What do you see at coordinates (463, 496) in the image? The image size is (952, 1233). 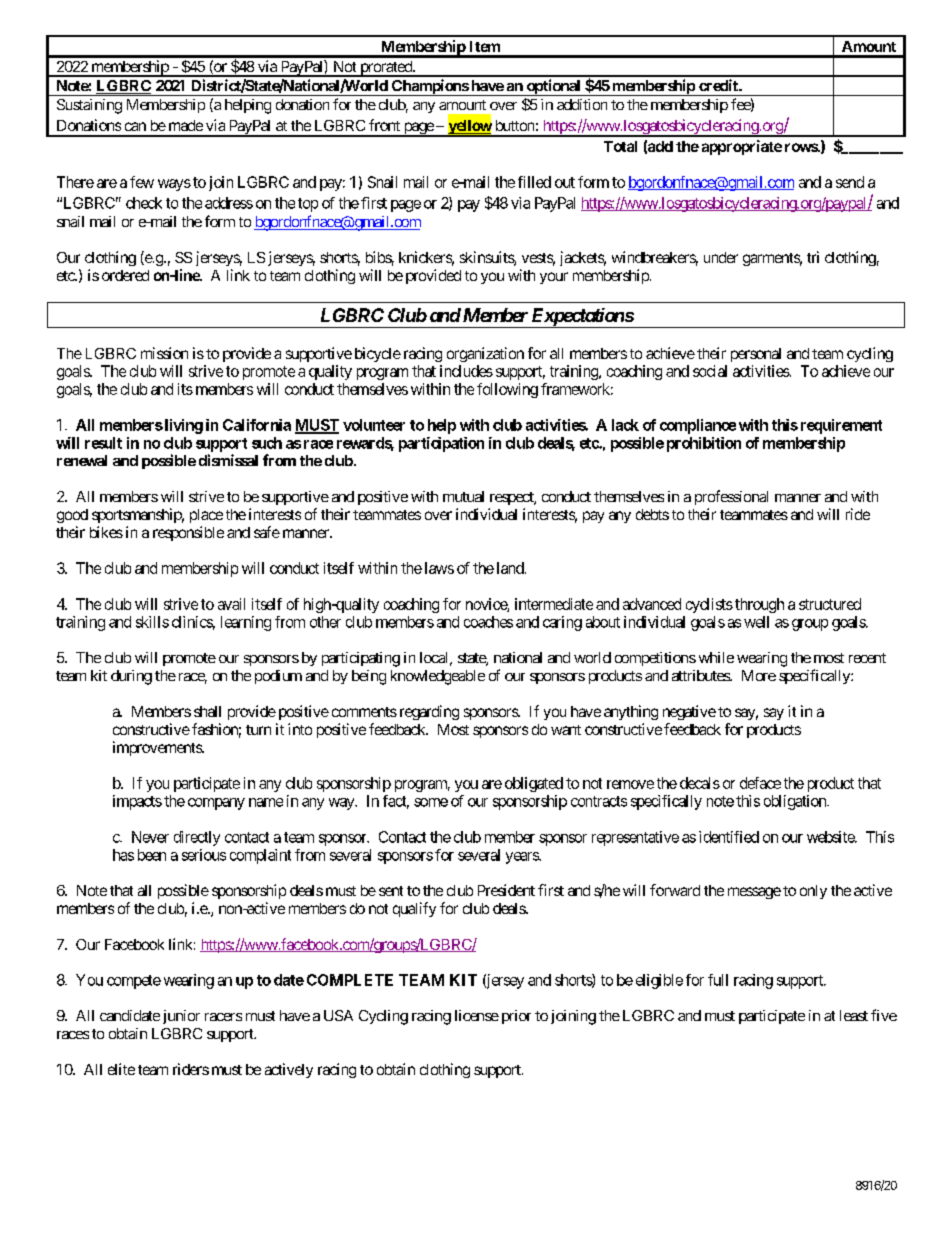 I see `mutual` at bounding box center [463, 496].
